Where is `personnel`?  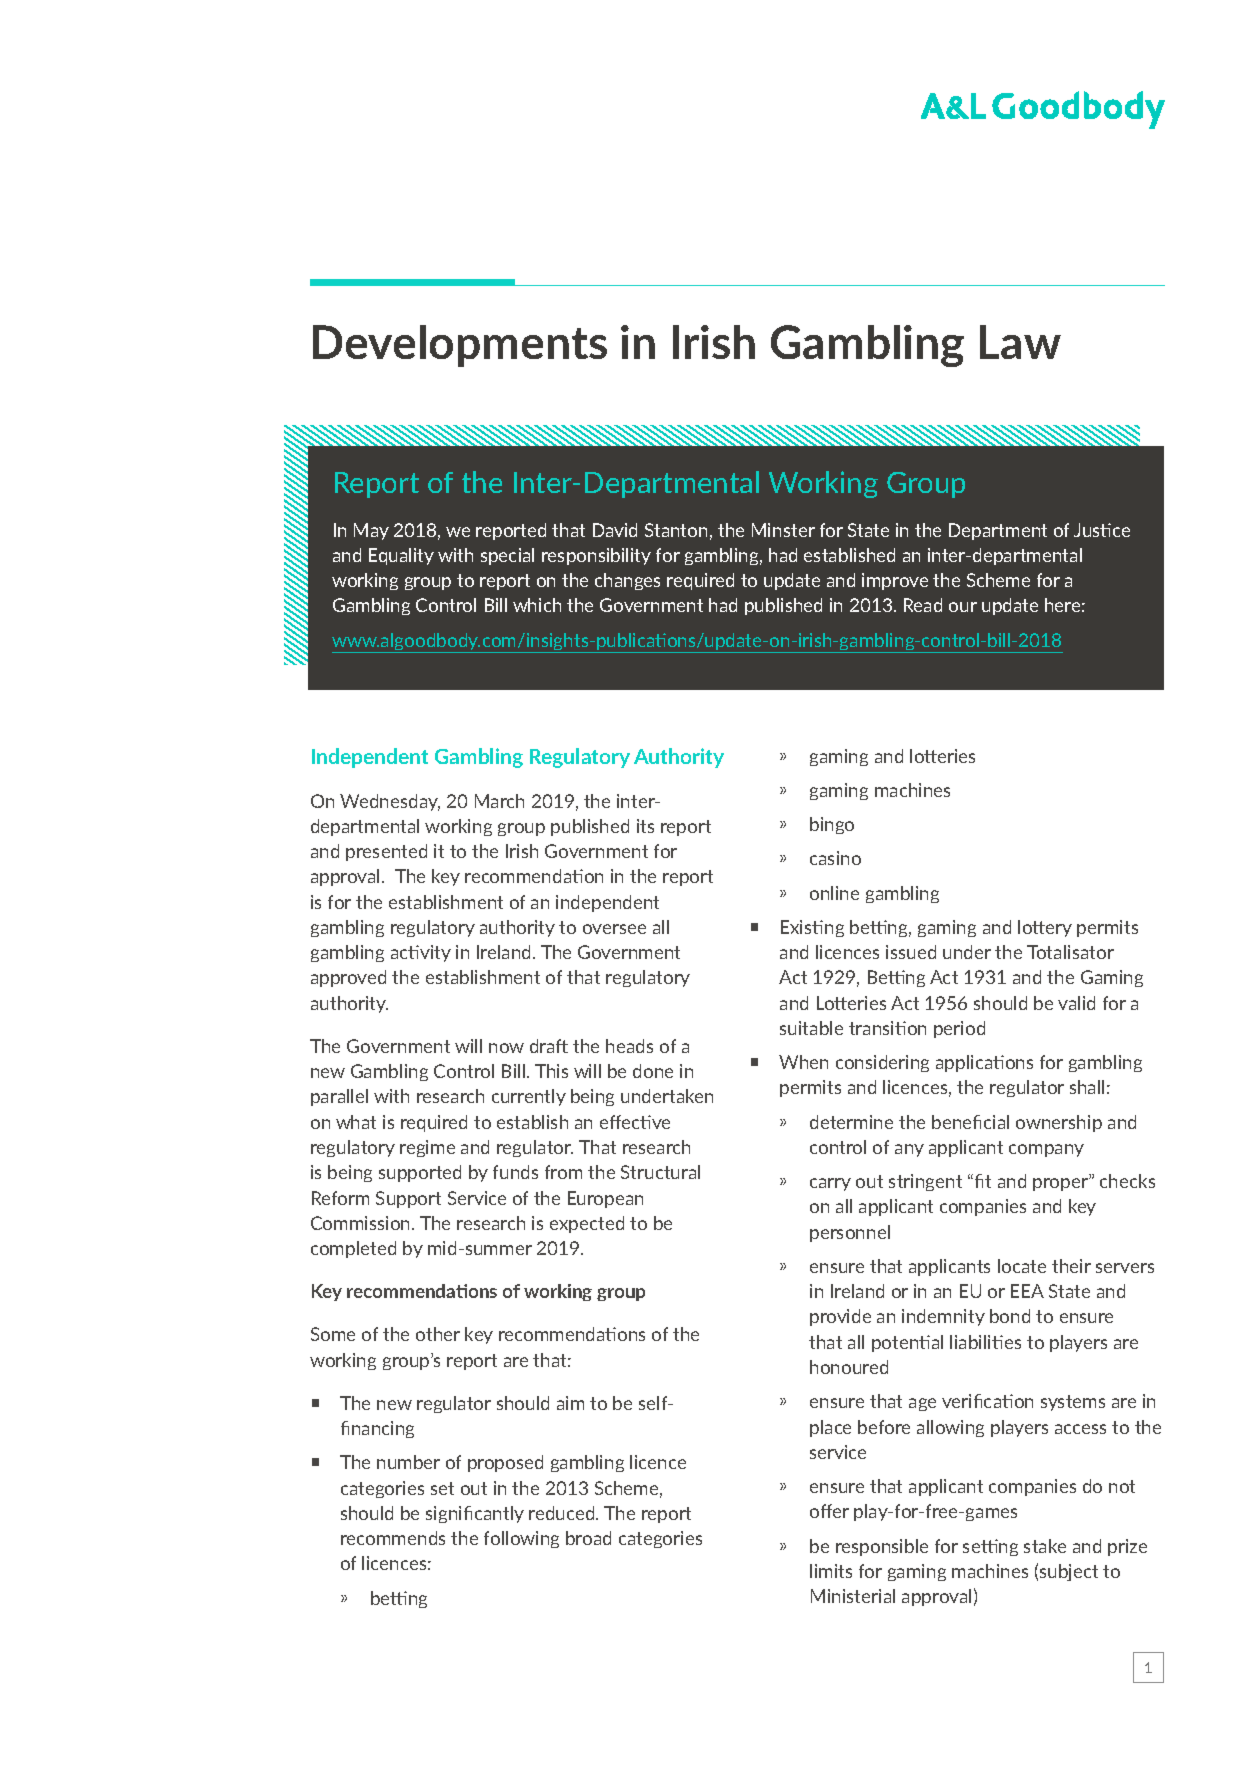
personnel is located at coordinates (850, 1233).
